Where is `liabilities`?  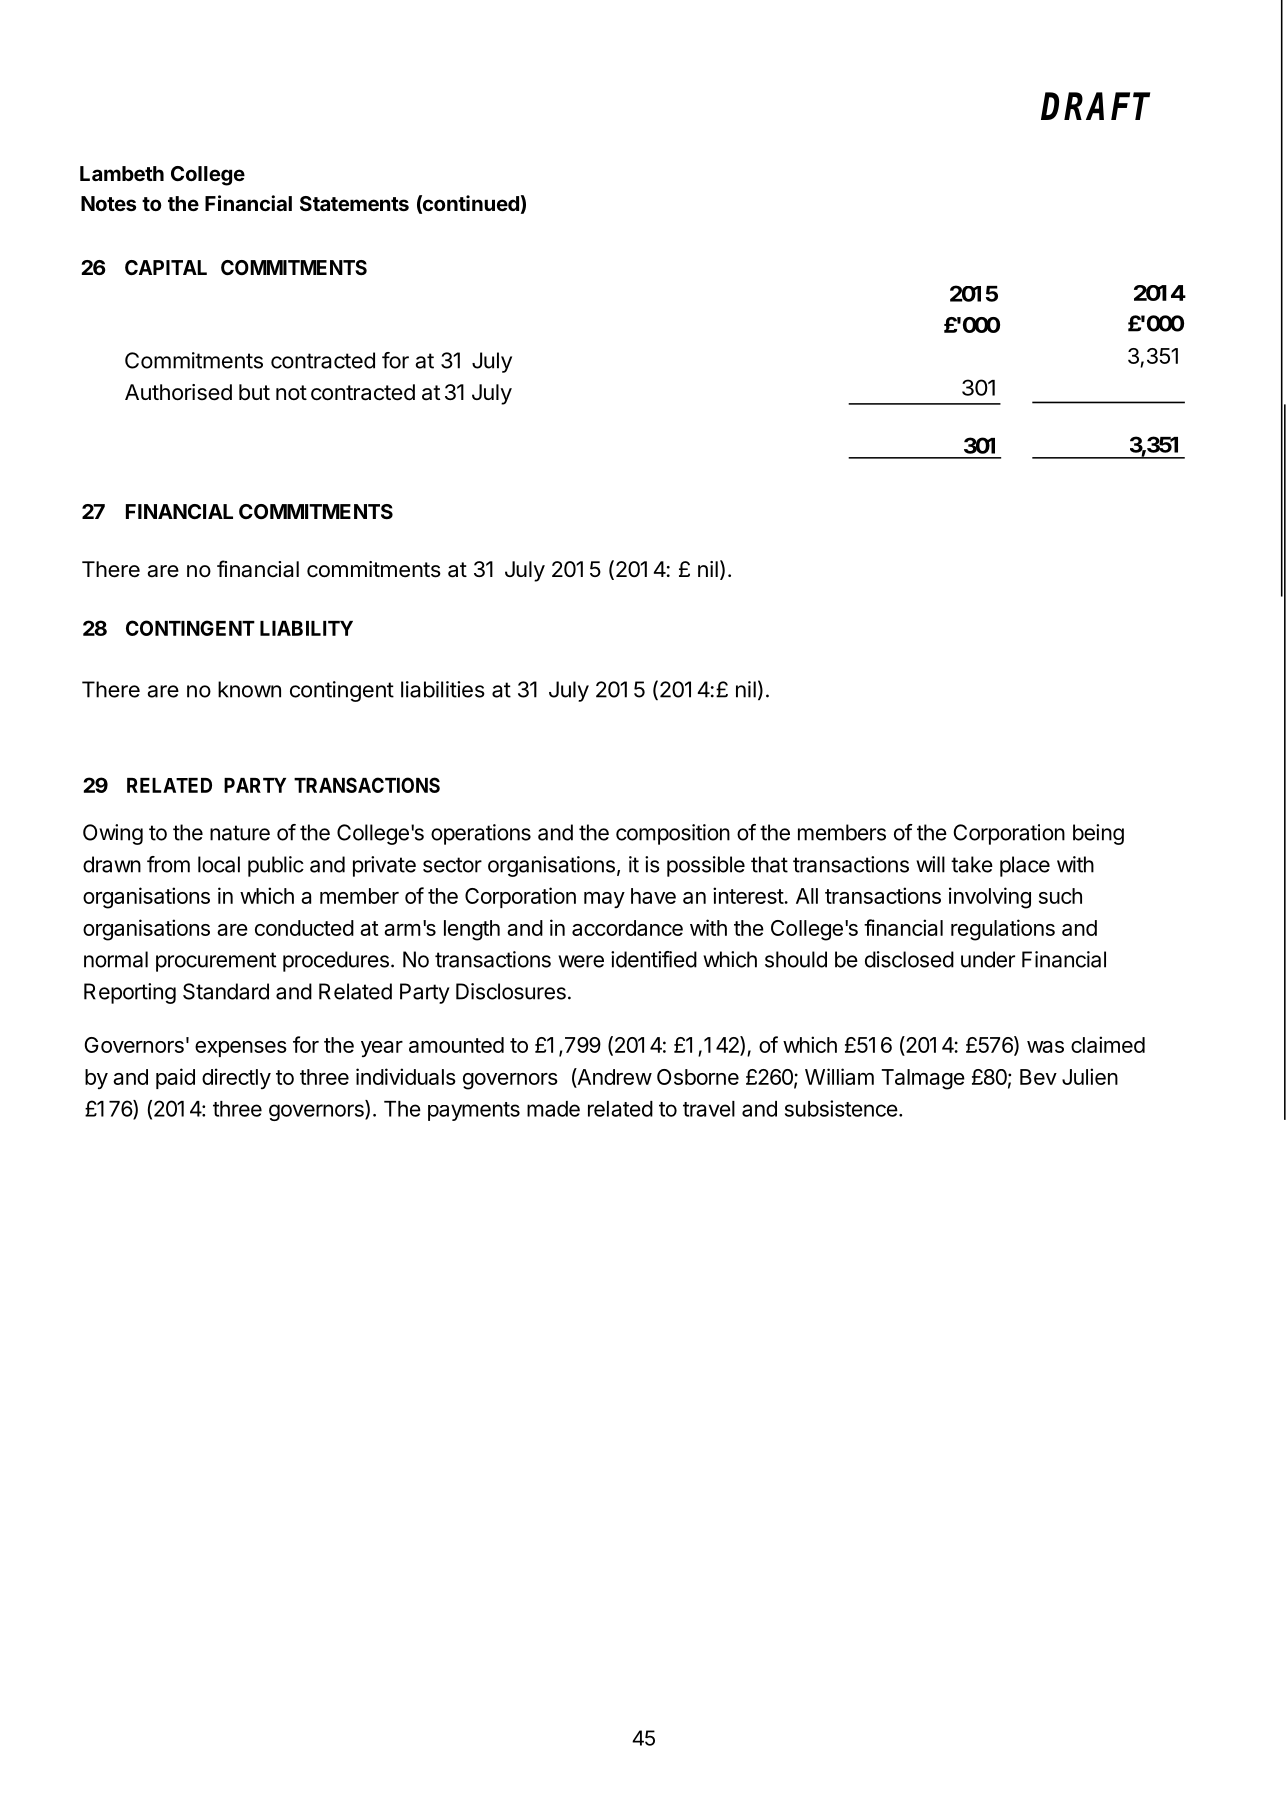 liabilities is located at coordinates (443, 689).
